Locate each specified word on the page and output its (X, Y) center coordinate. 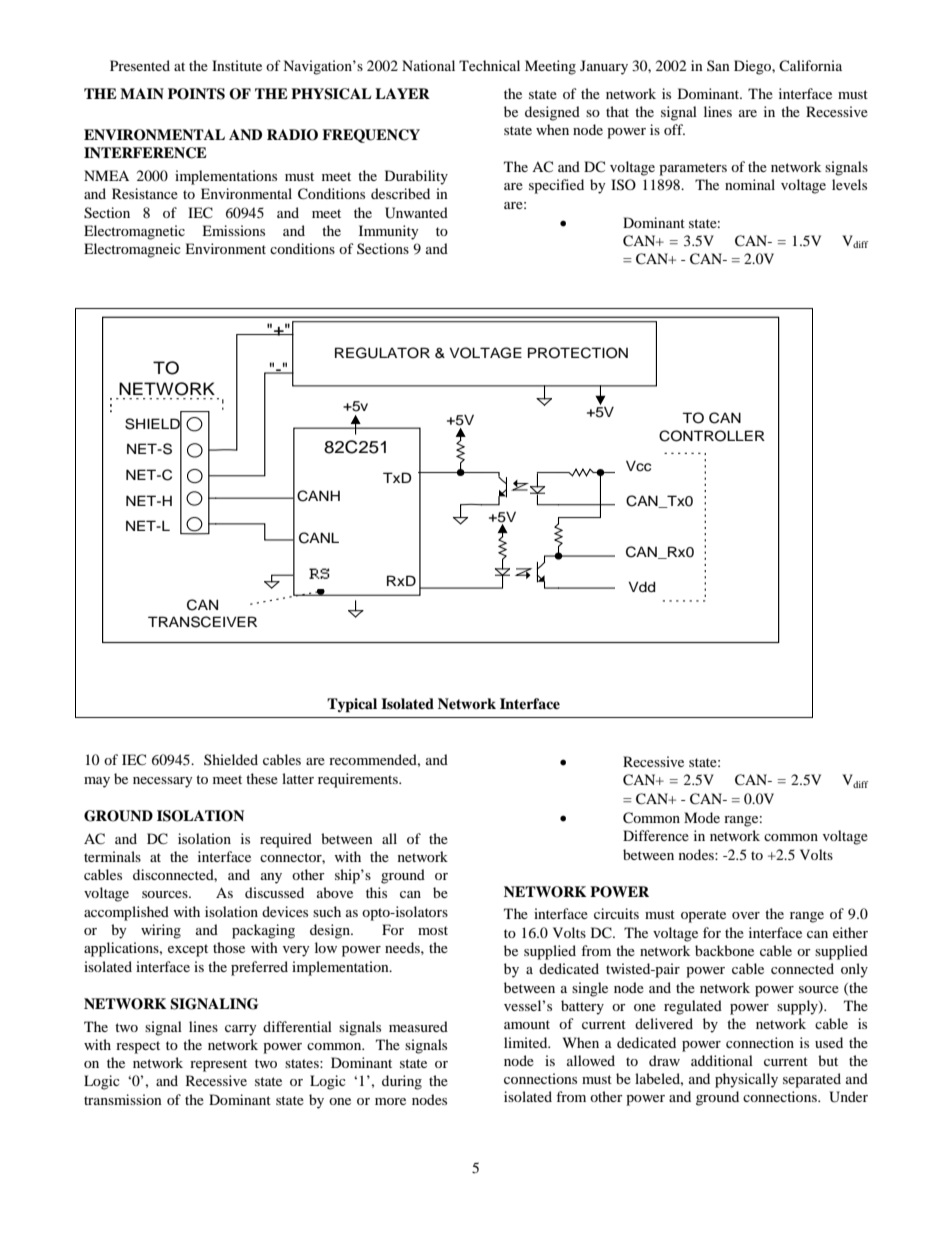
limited (527, 1042)
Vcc (638, 466)
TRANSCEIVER (202, 622)
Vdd (641, 587)
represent (218, 1065)
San (718, 65)
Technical (489, 65)
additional (722, 1060)
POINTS (196, 94)
